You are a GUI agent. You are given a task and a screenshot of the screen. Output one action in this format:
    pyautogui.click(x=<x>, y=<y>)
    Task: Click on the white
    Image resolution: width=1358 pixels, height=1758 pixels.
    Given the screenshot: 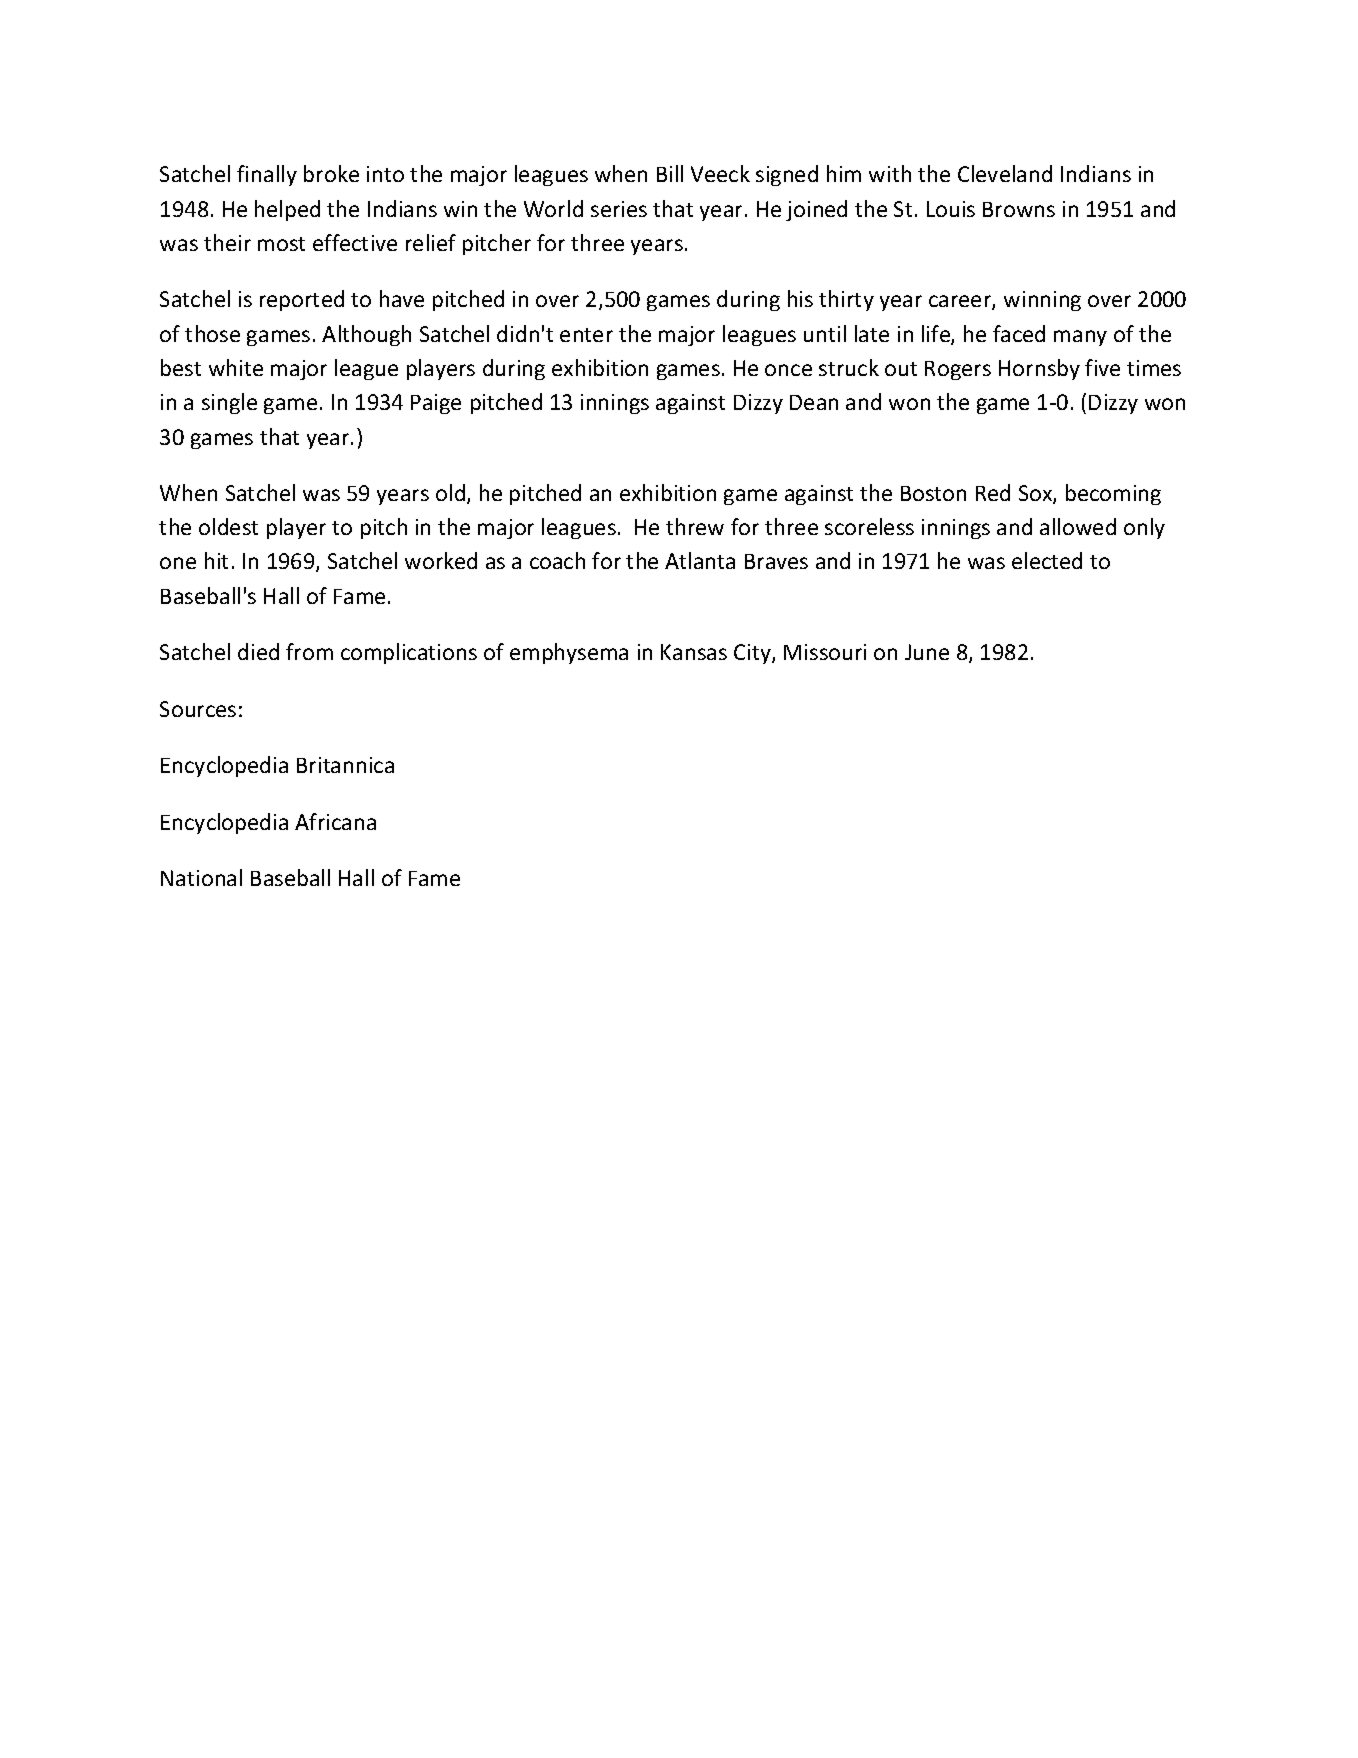 What is the action you would take?
    pyautogui.click(x=236, y=367)
